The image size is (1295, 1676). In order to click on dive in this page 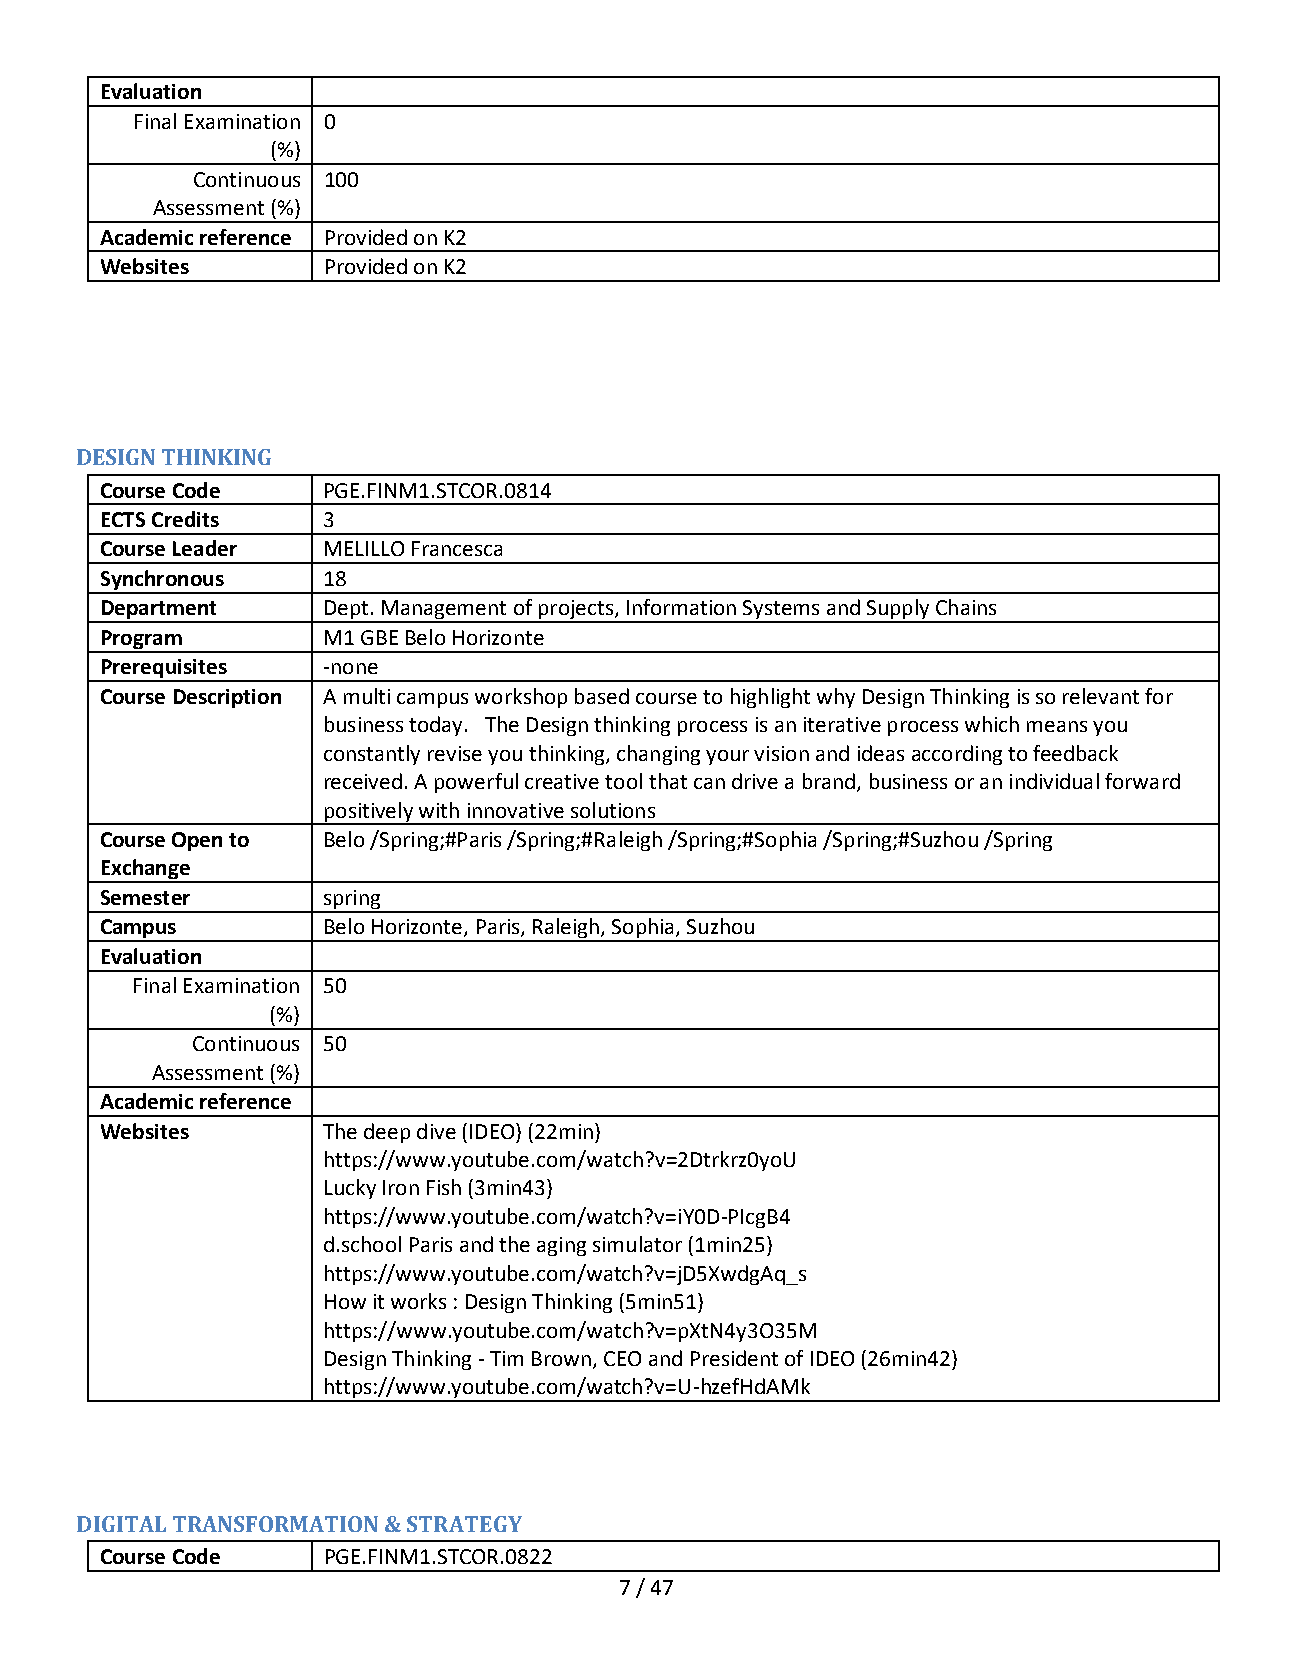, I will do `click(436, 1131)`.
